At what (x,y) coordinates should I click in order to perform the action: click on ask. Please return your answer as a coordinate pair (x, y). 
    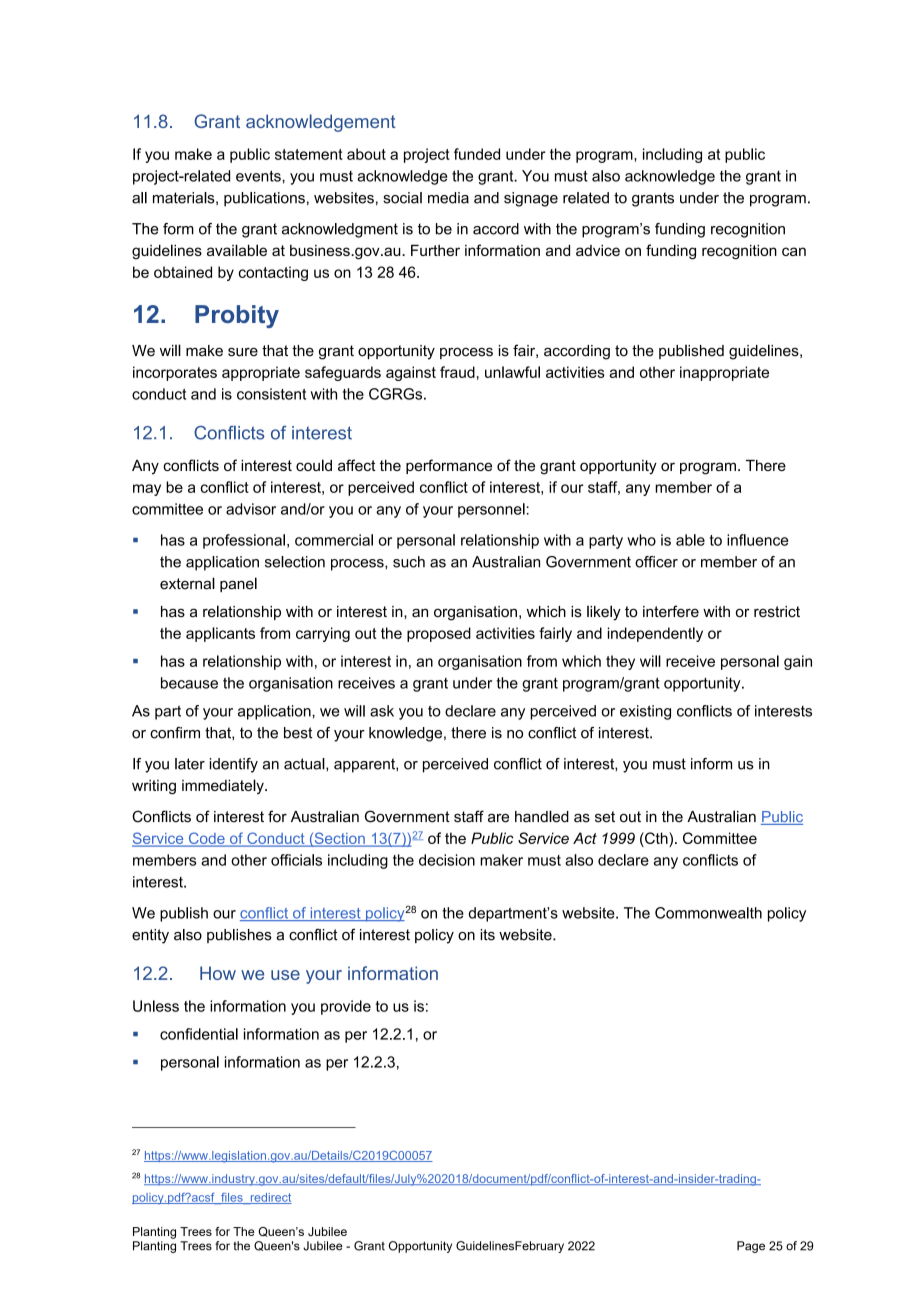
    Looking at the image, I should click on (382, 711).
